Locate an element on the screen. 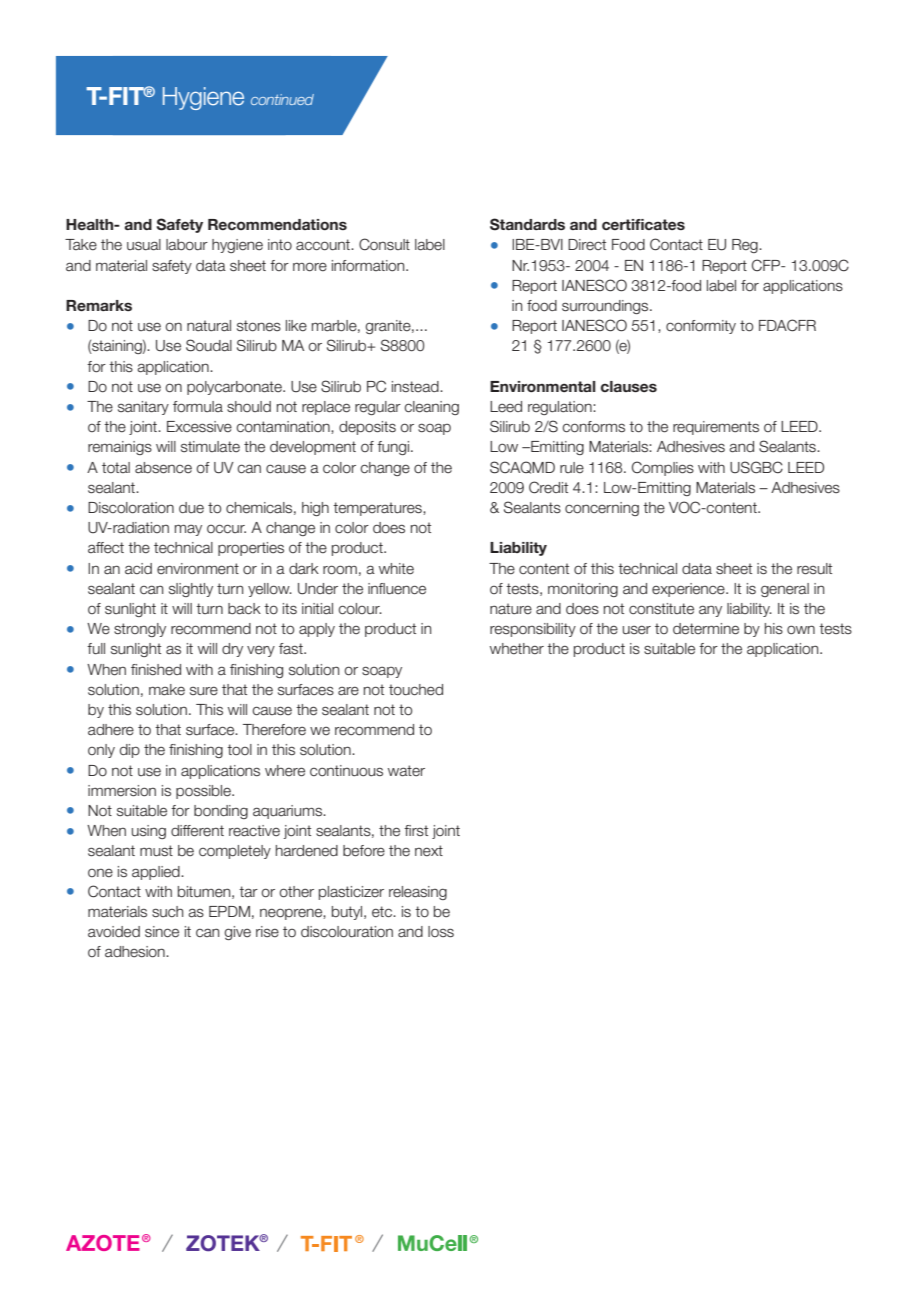  releasing is located at coordinates (418, 893).
